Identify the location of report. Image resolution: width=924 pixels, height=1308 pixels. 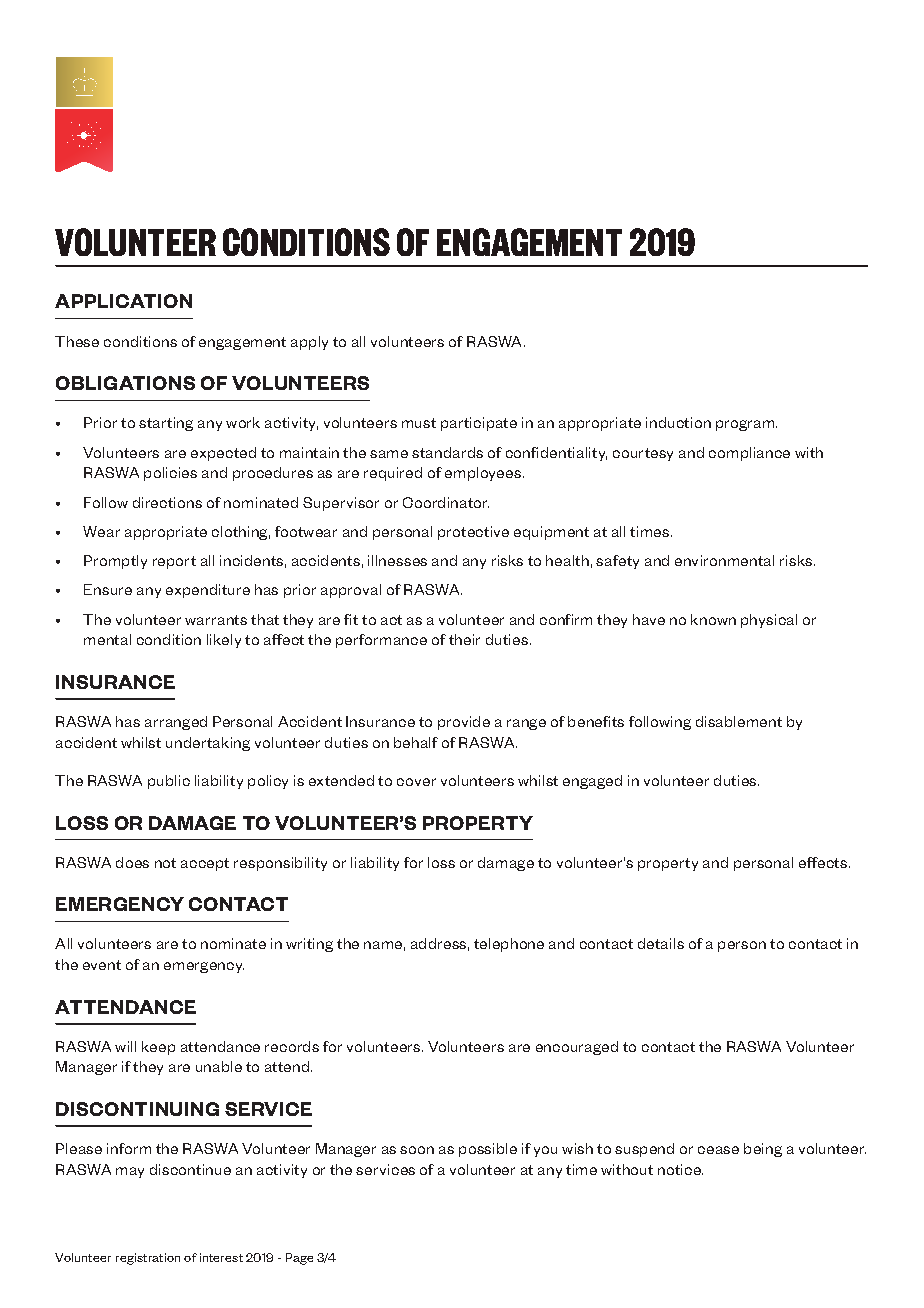
(174, 562).
